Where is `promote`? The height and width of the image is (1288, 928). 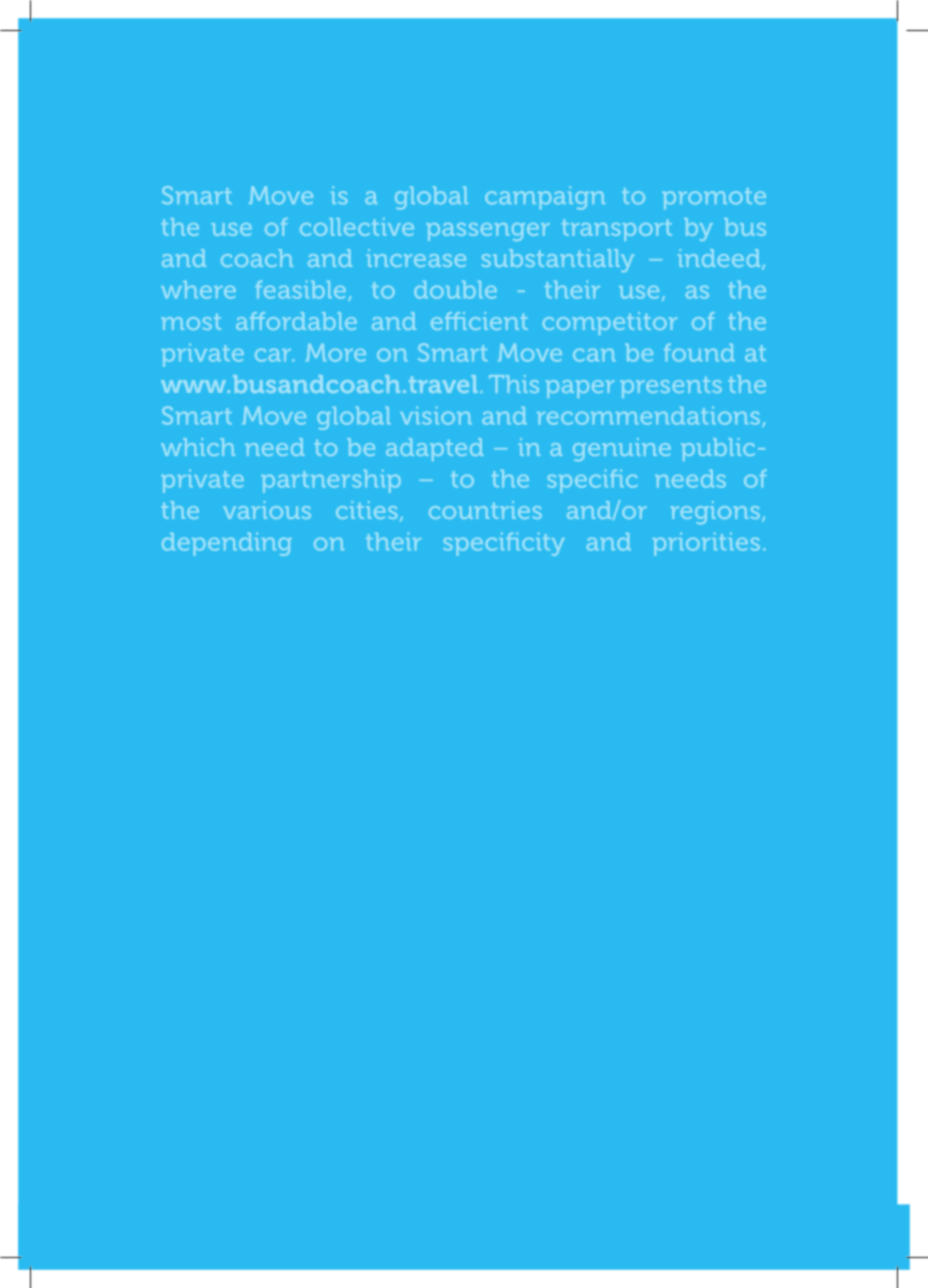 promote is located at coordinates (714, 198).
